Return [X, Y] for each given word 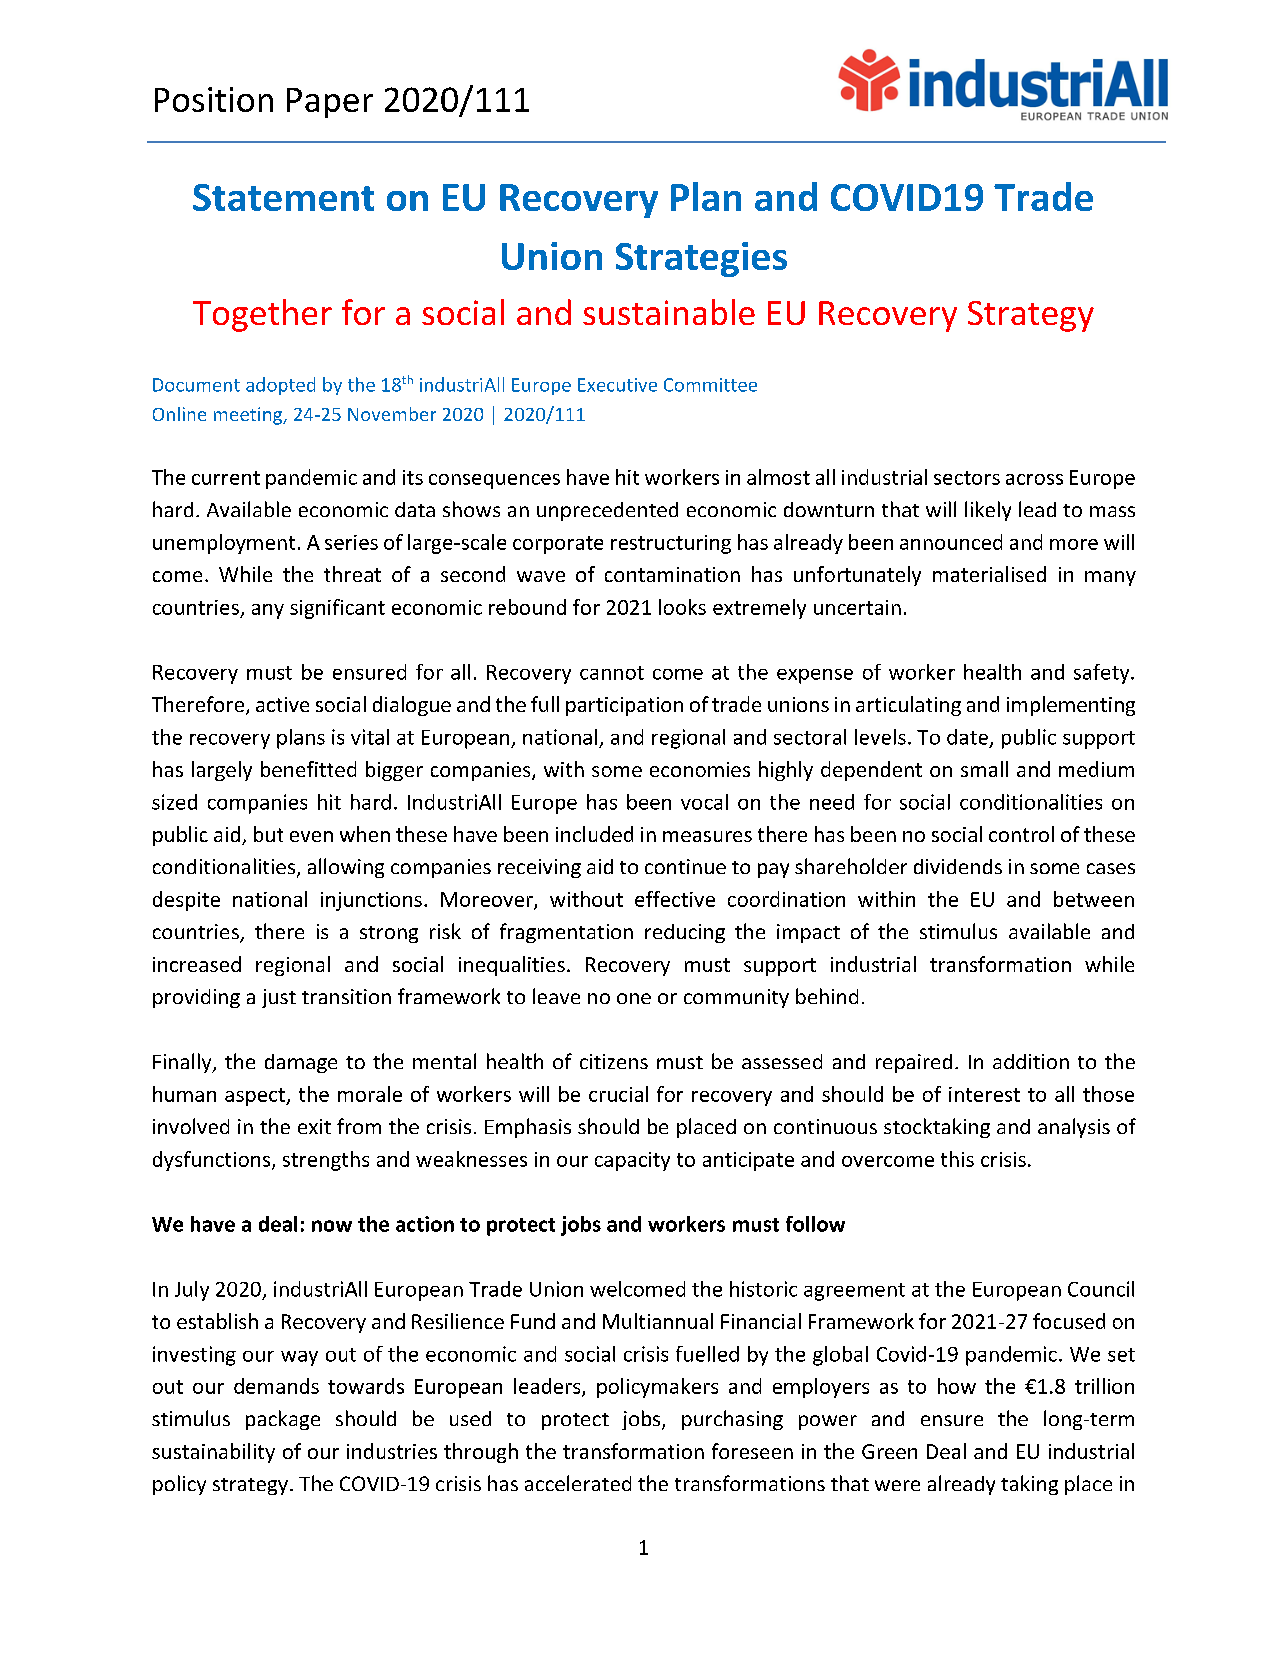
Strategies [701, 259]
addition [1031, 1061]
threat [352, 574]
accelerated [578, 1483]
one [634, 998]
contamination [672, 574]
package [283, 1420]
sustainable [669, 312]
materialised [989, 574]
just [279, 998]
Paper [330, 103]
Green [889, 1451]
